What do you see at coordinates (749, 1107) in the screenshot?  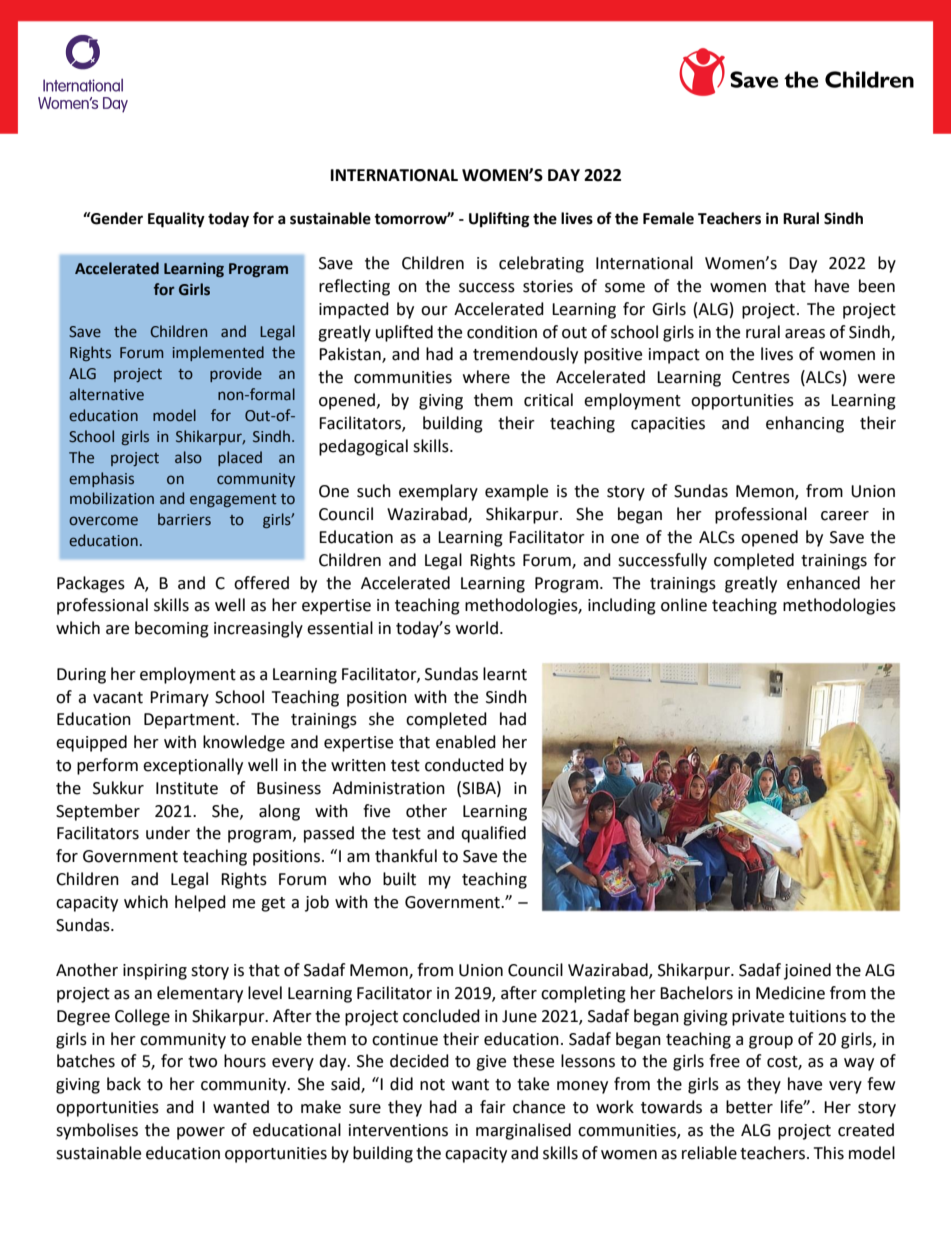 I see `better` at bounding box center [749, 1107].
